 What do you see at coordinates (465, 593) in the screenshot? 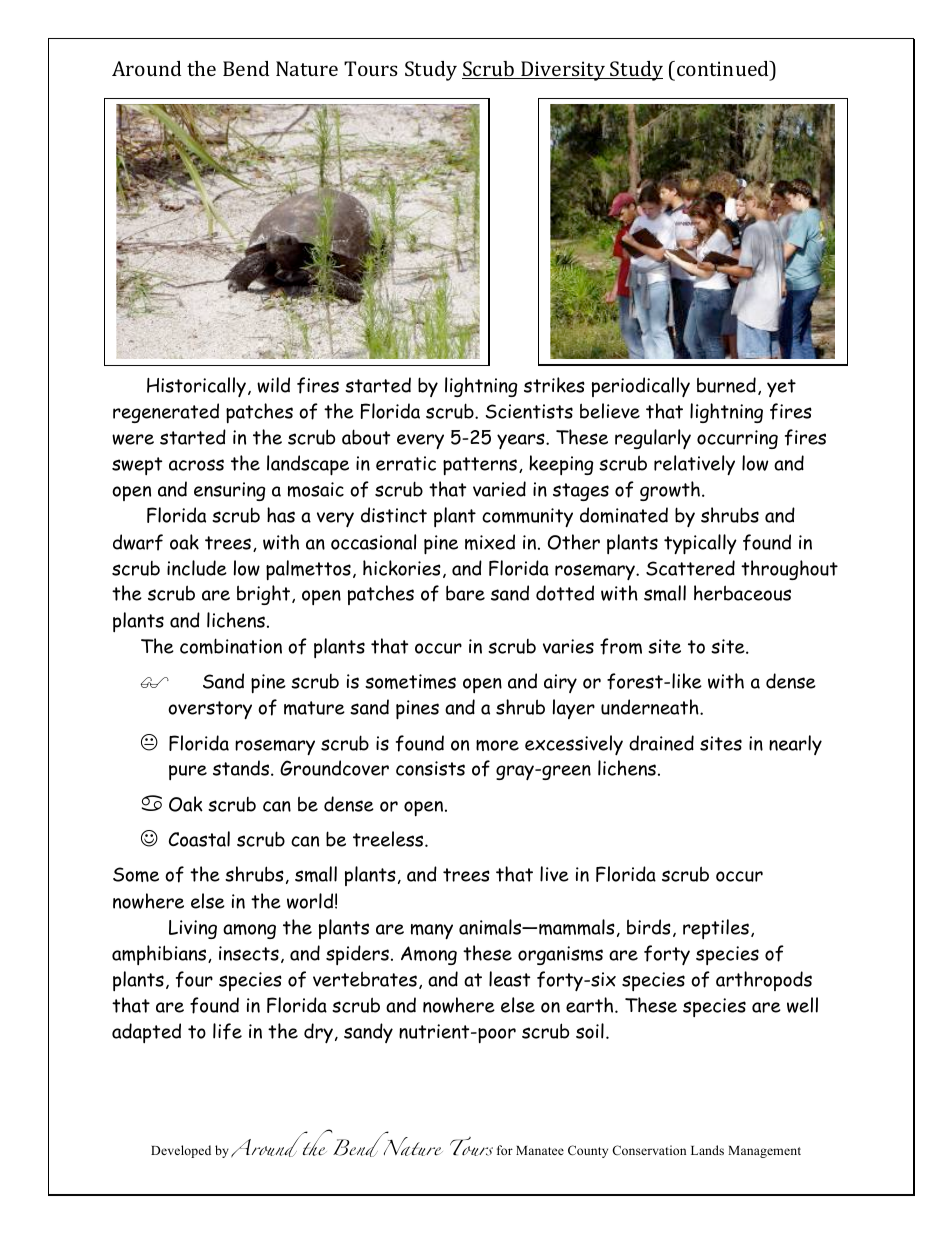
I see `bare` at bounding box center [465, 593].
